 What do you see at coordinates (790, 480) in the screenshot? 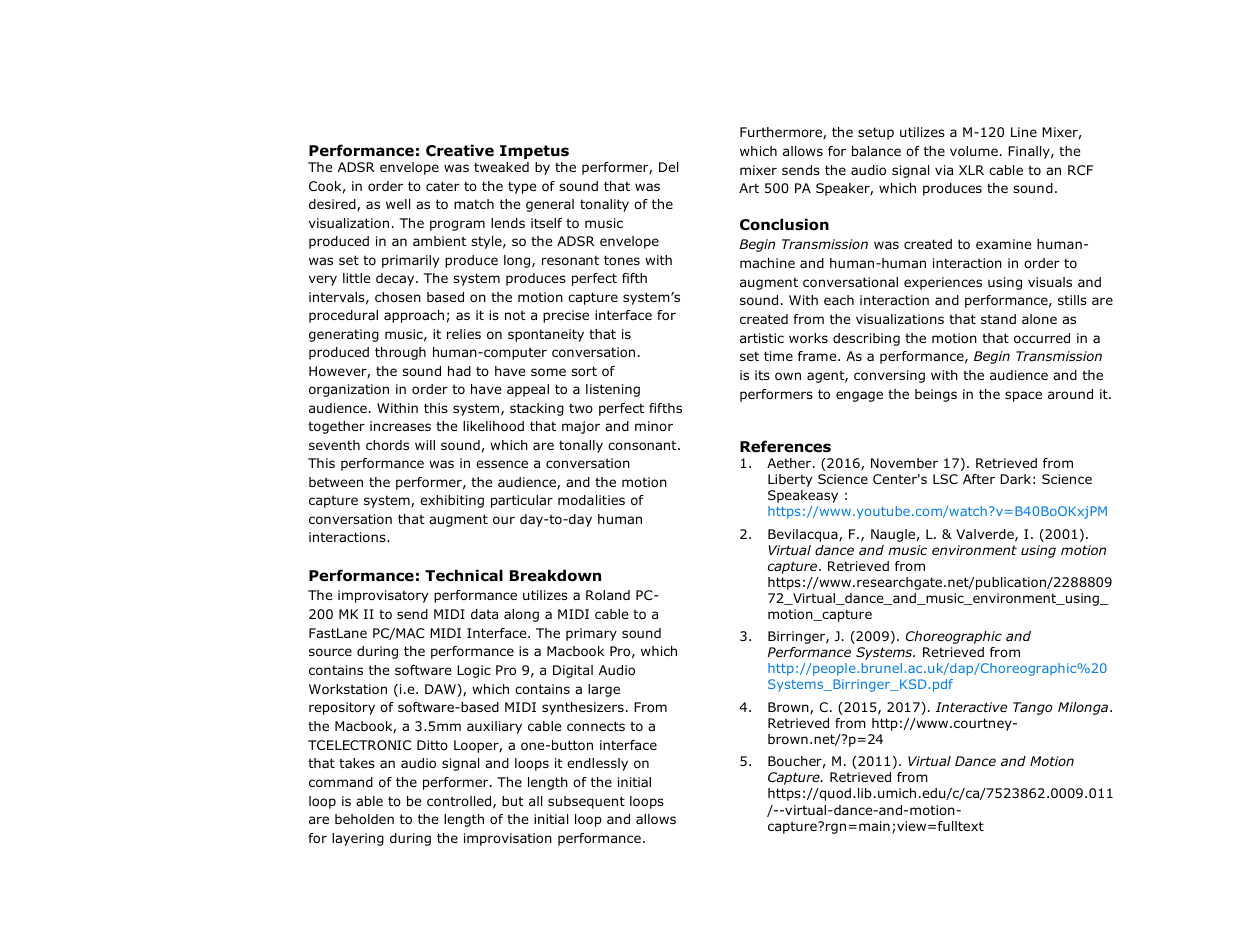
I see `Liberty` at bounding box center [790, 480].
